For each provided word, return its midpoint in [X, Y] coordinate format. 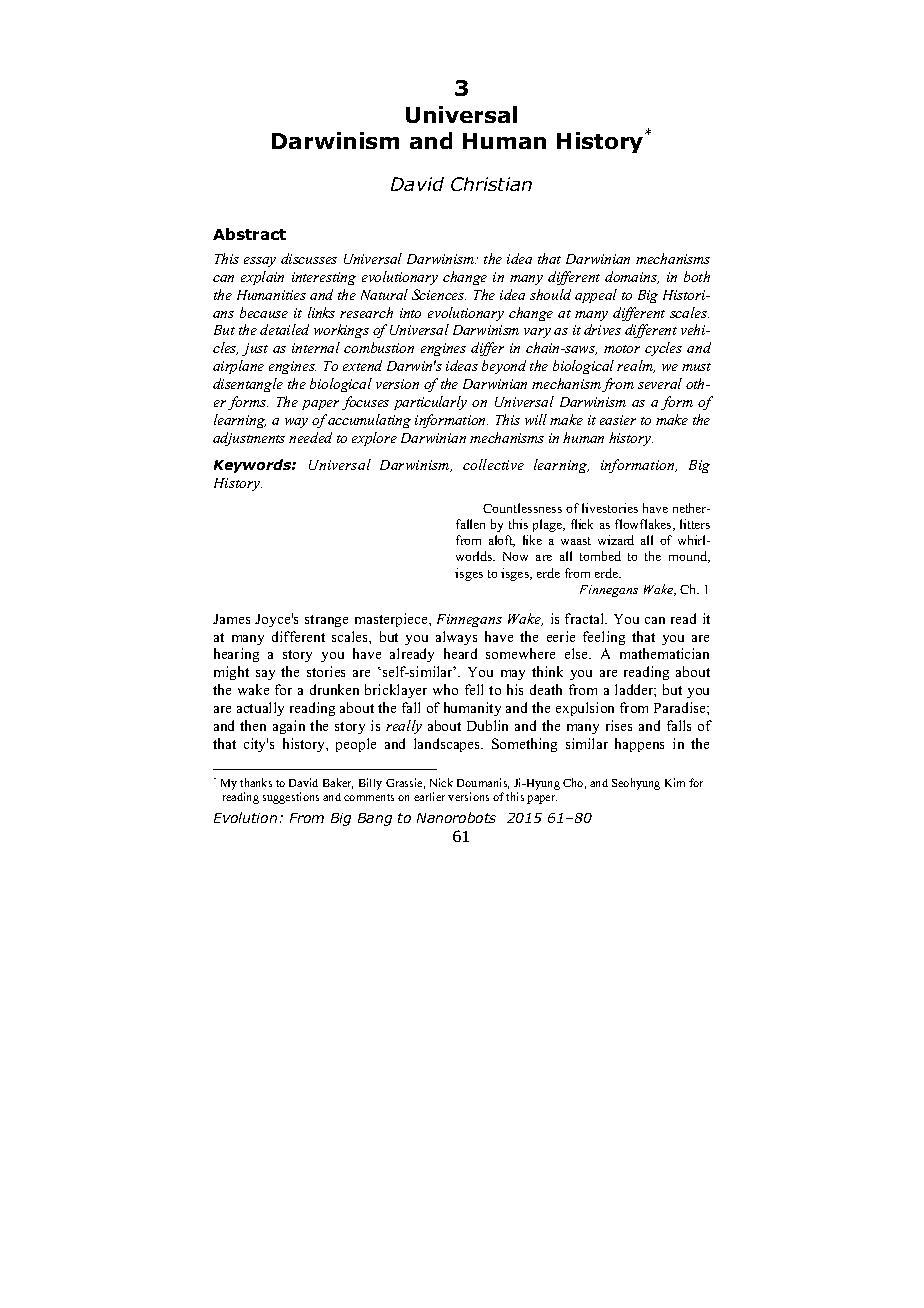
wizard [616, 540]
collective [493, 464]
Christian [491, 184]
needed [310, 437]
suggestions [291, 798]
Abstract [249, 234]
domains [632, 277]
